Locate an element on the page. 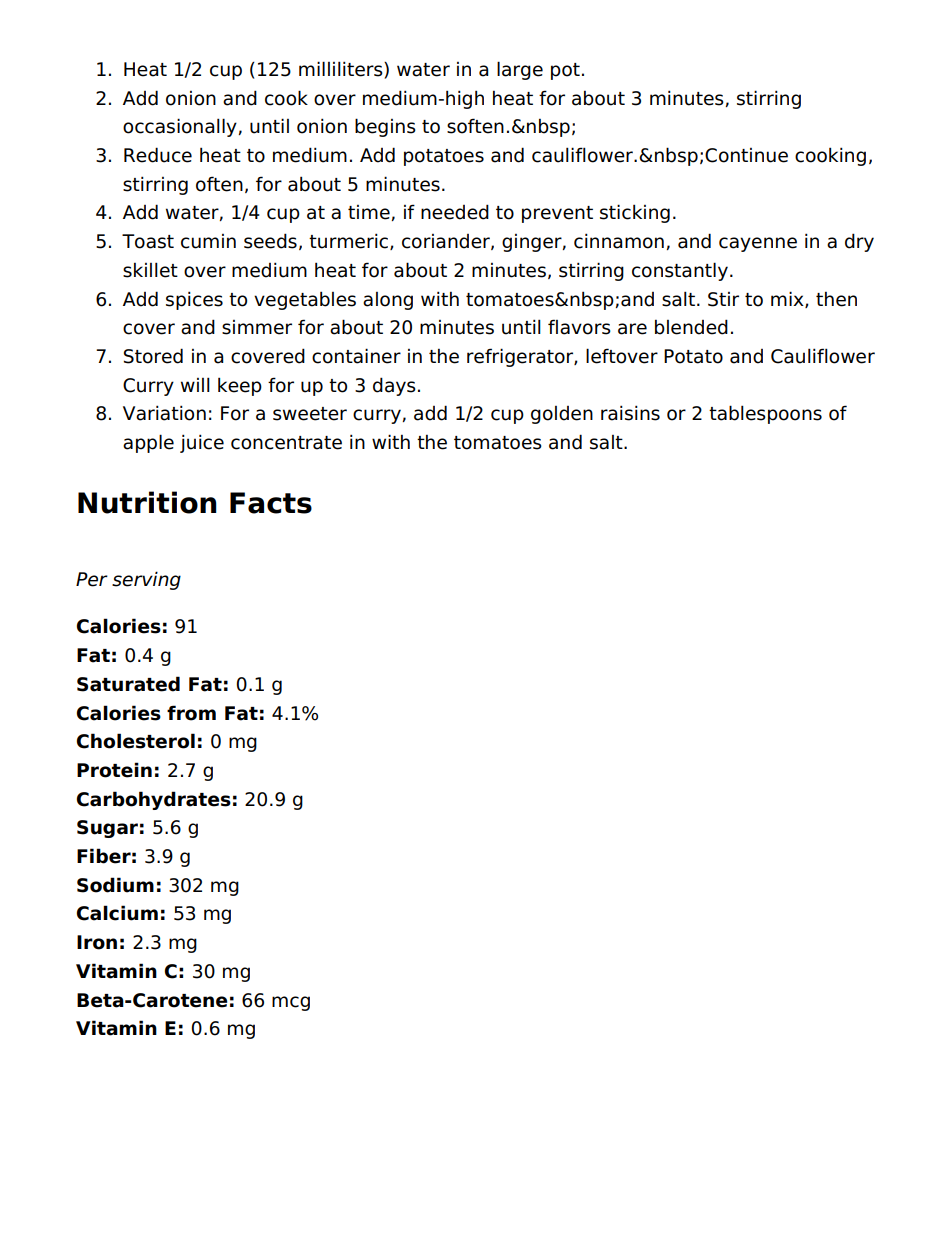 The width and height of the page is (952, 1233). Nutrition is located at coordinates (147, 502).
